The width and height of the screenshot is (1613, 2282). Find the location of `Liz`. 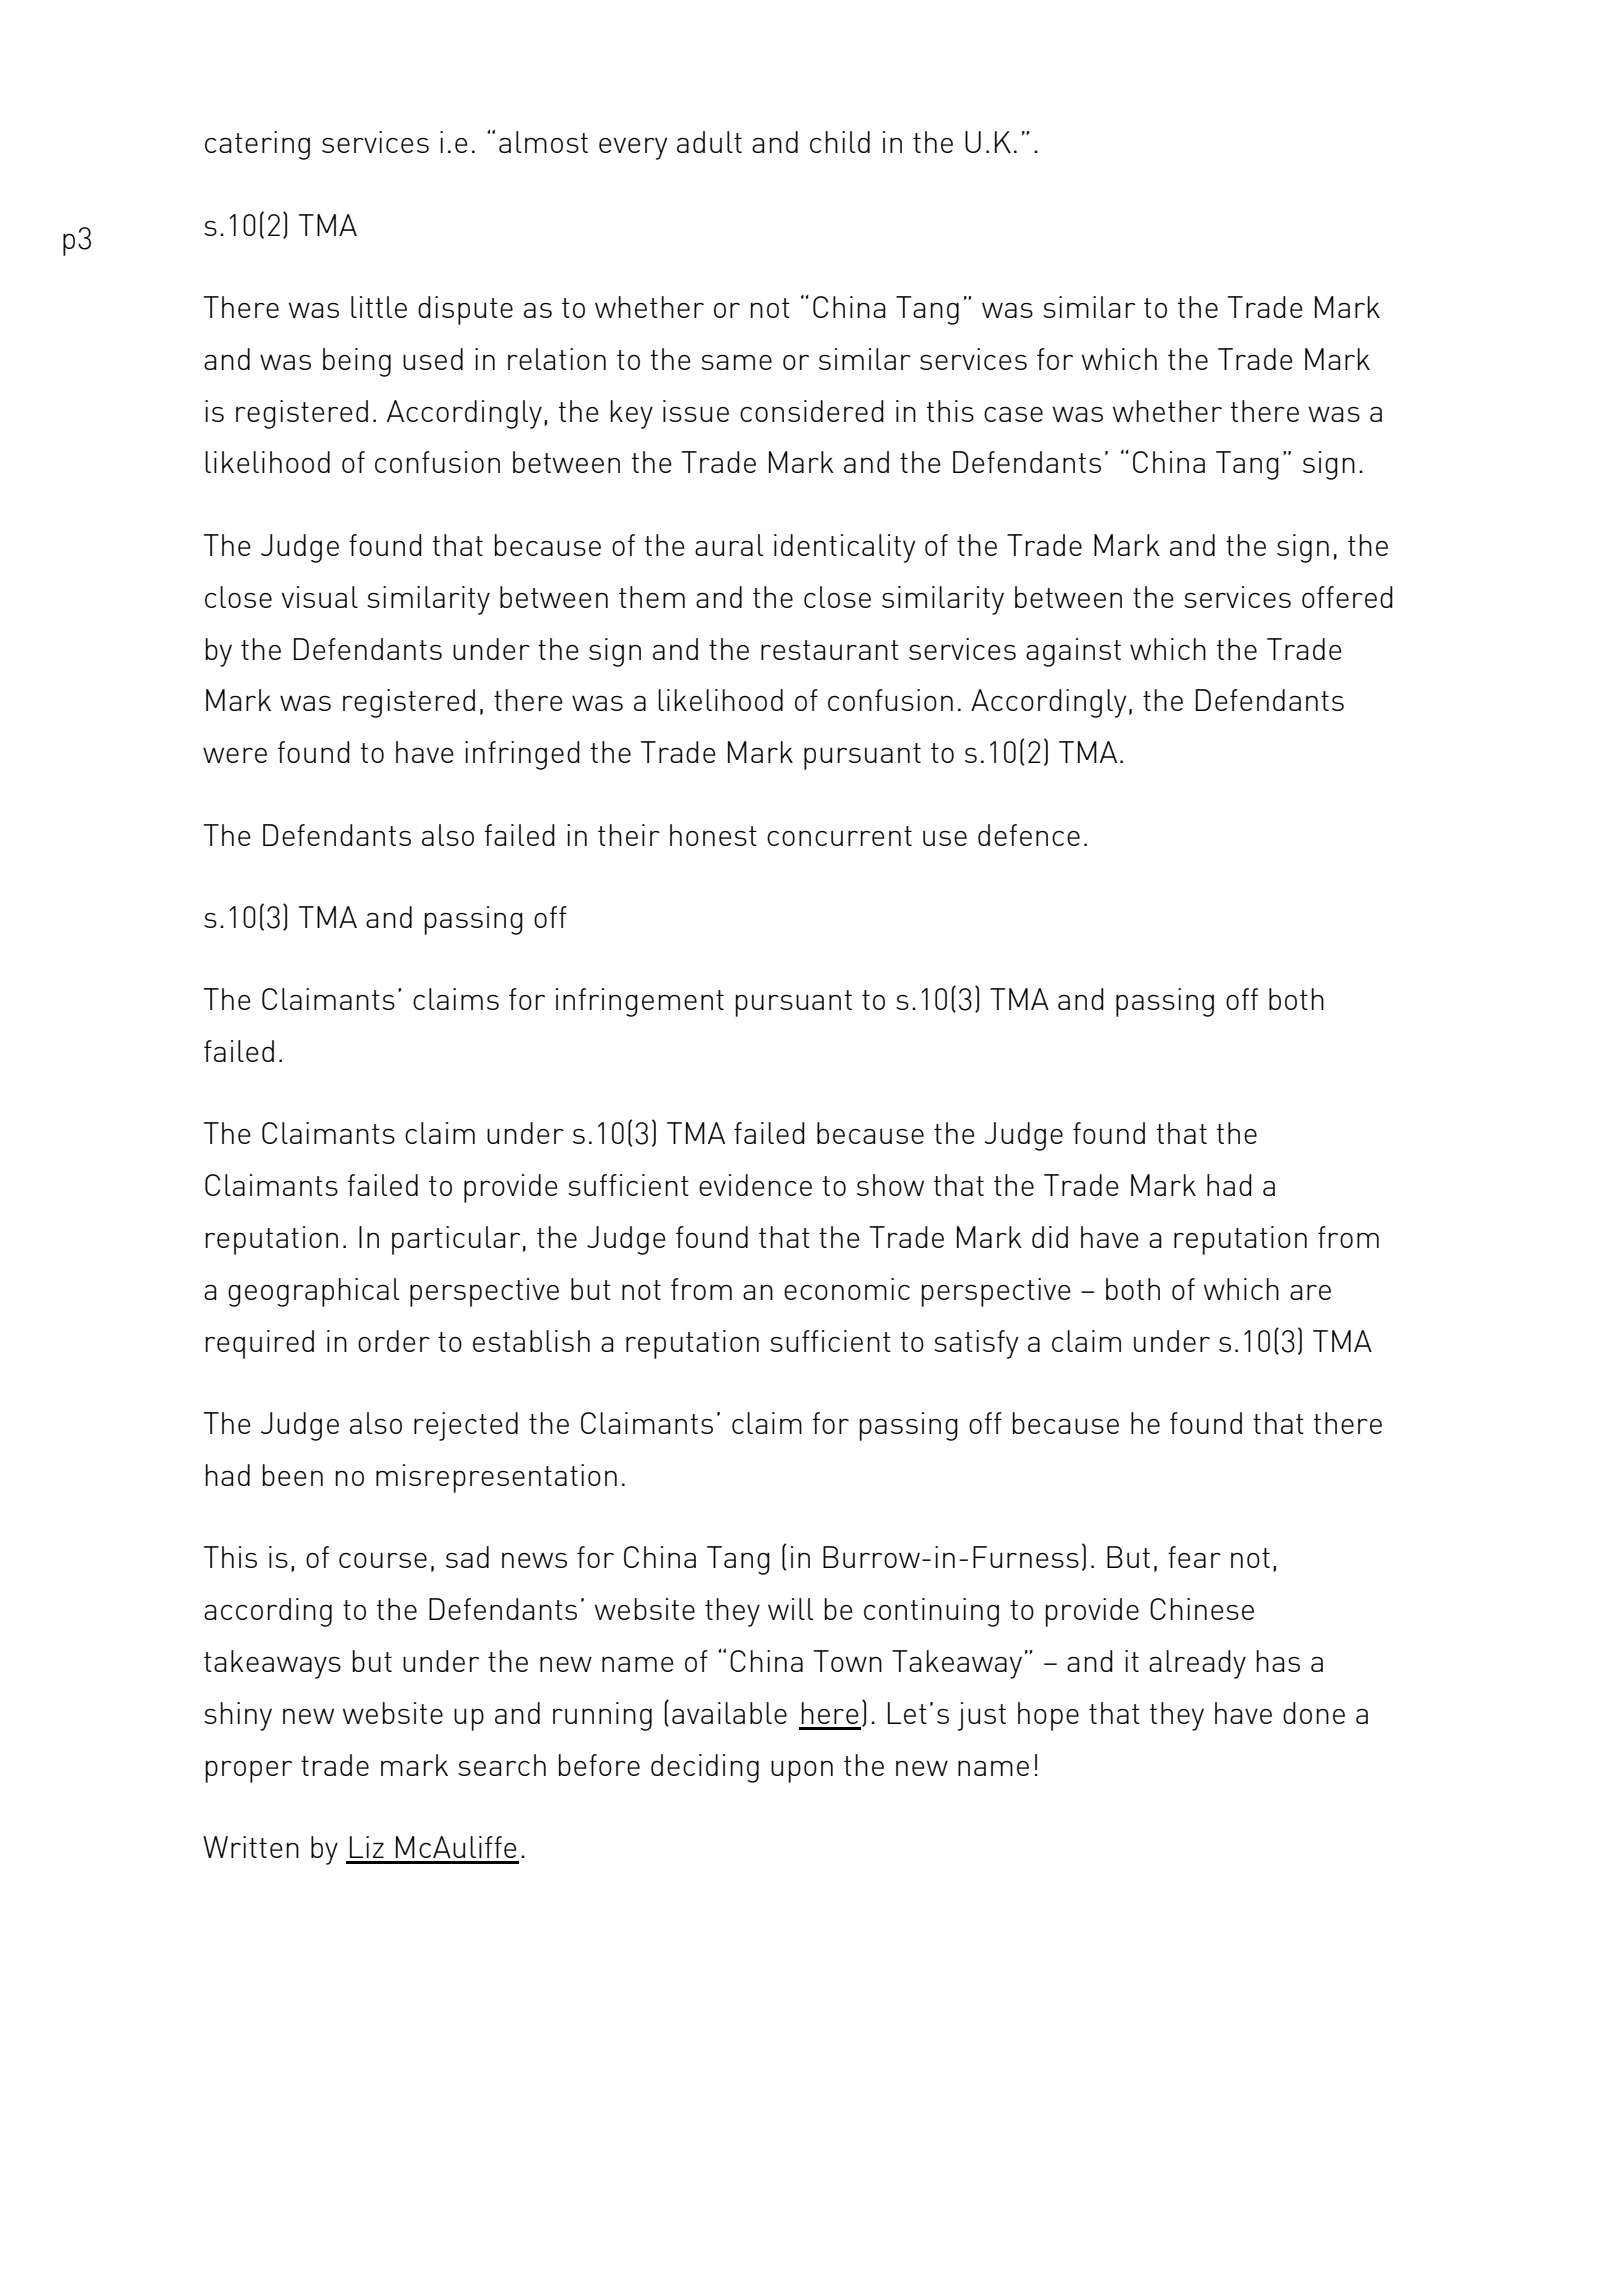

Liz is located at coordinates (367, 1847).
